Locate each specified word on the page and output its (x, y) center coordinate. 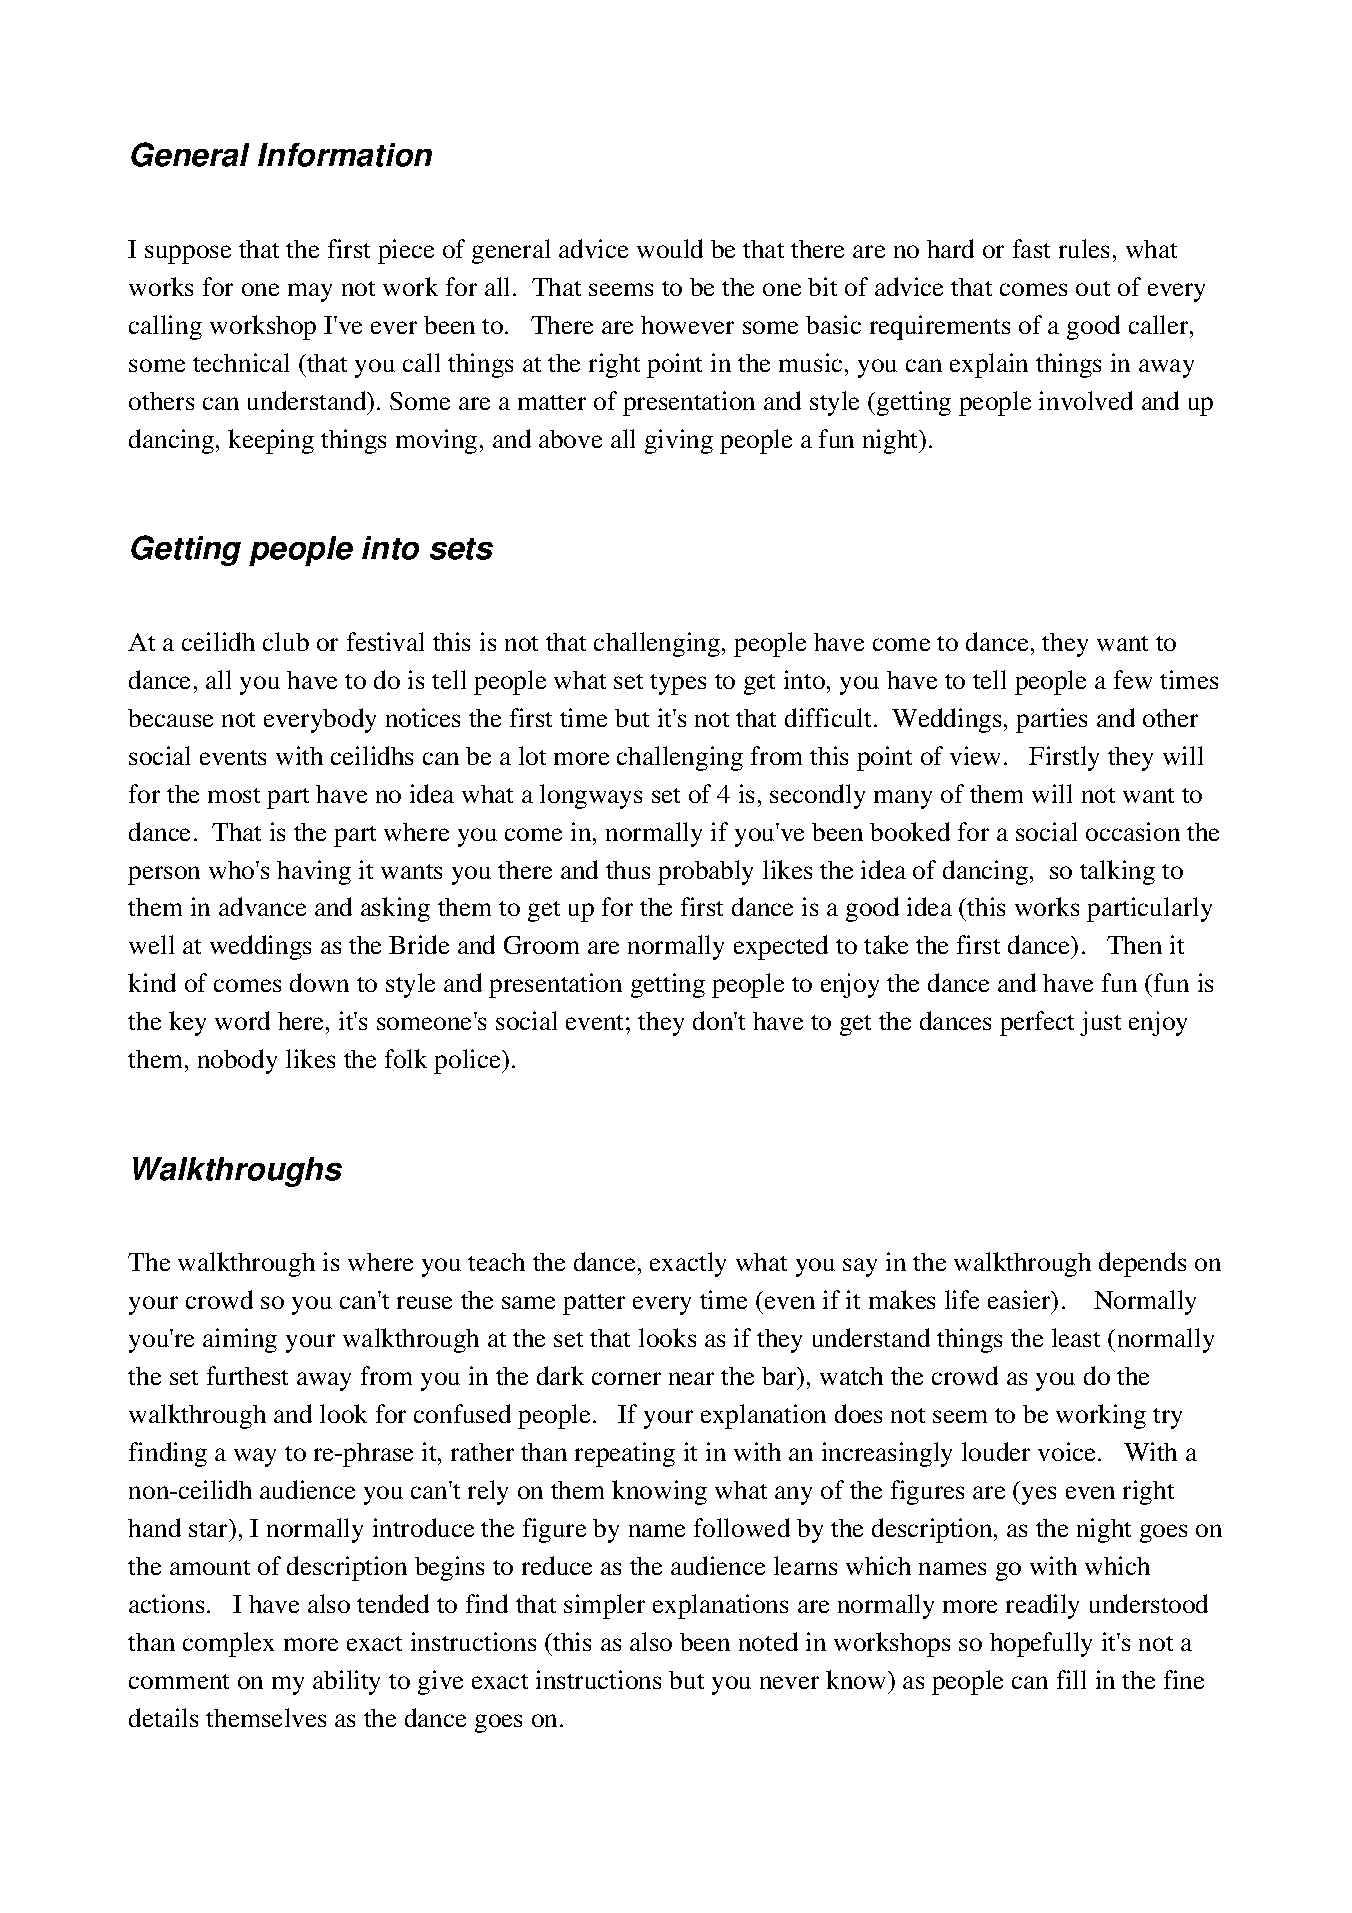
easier (1021, 1301)
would (670, 248)
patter (594, 1304)
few (1133, 679)
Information (345, 155)
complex (228, 1644)
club (286, 641)
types (678, 684)
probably (705, 872)
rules (1084, 248)
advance (262, 906)
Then (1134, 945)
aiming (240, 1340)
